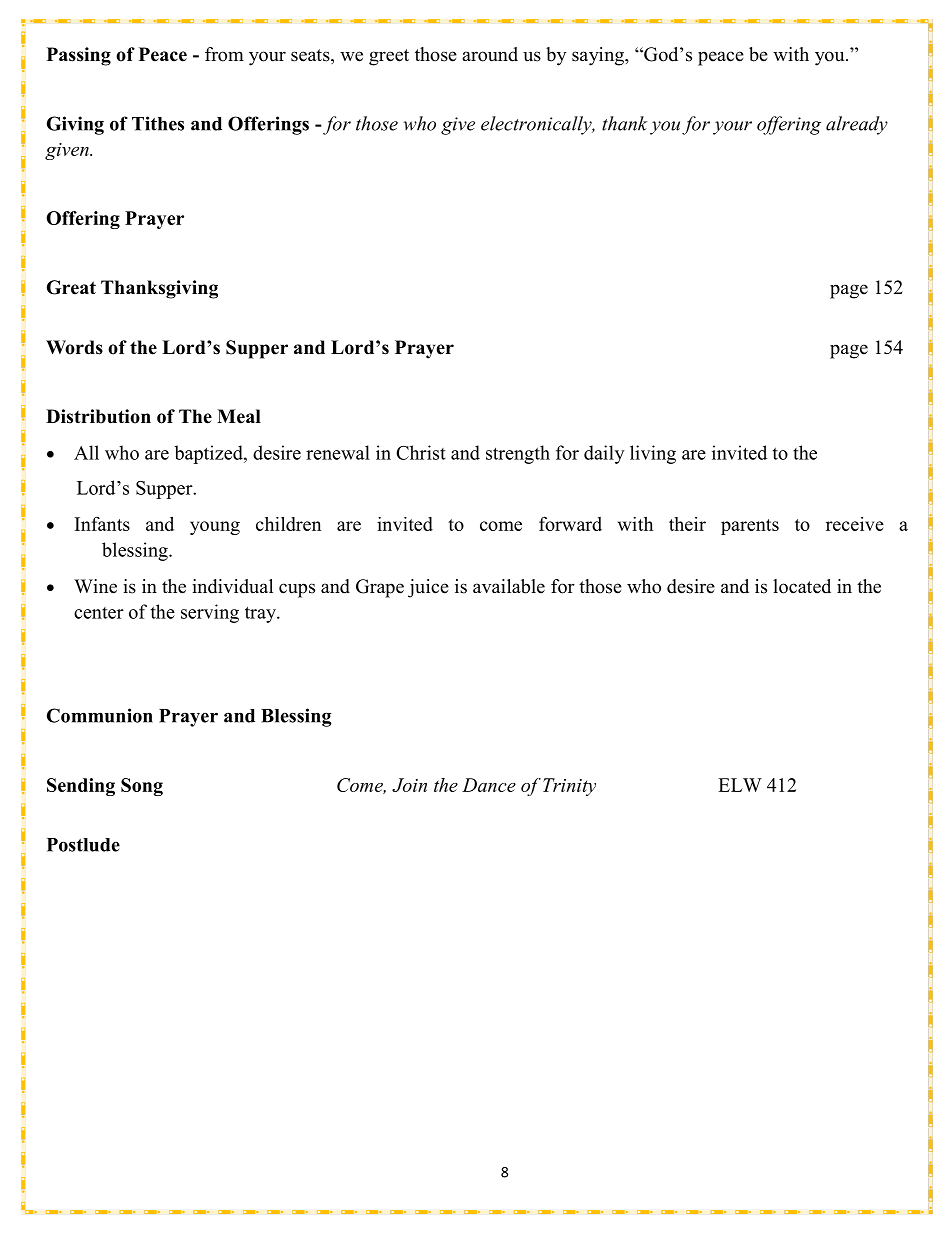 Image resolution: width=952 pixels, height=1233 pixels. Describe the element at coordinates (857, 125) in the screenshot. I see `already` at that location.
